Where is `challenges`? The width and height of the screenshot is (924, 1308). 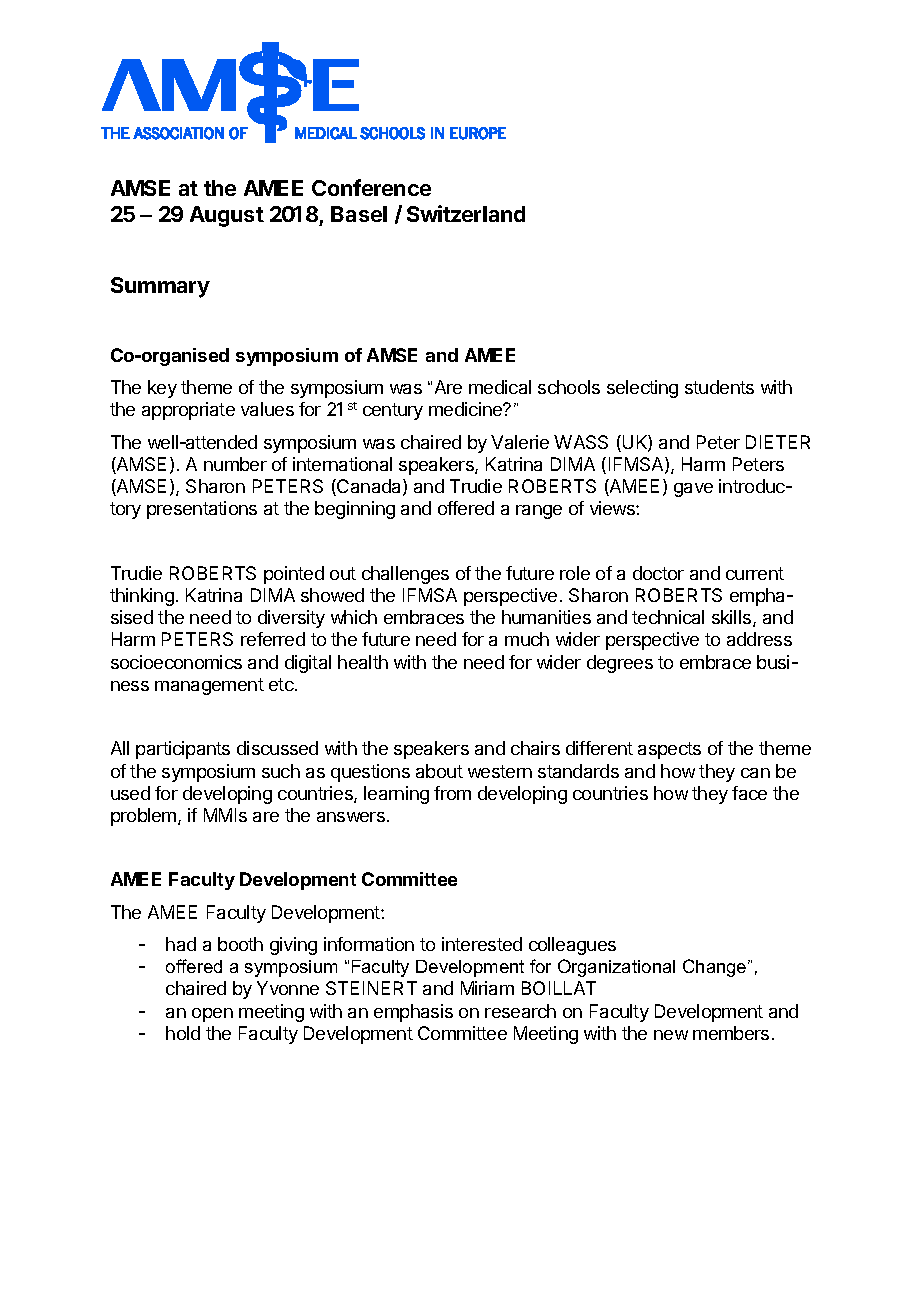
challenges is located at coordinates (405, 575).
